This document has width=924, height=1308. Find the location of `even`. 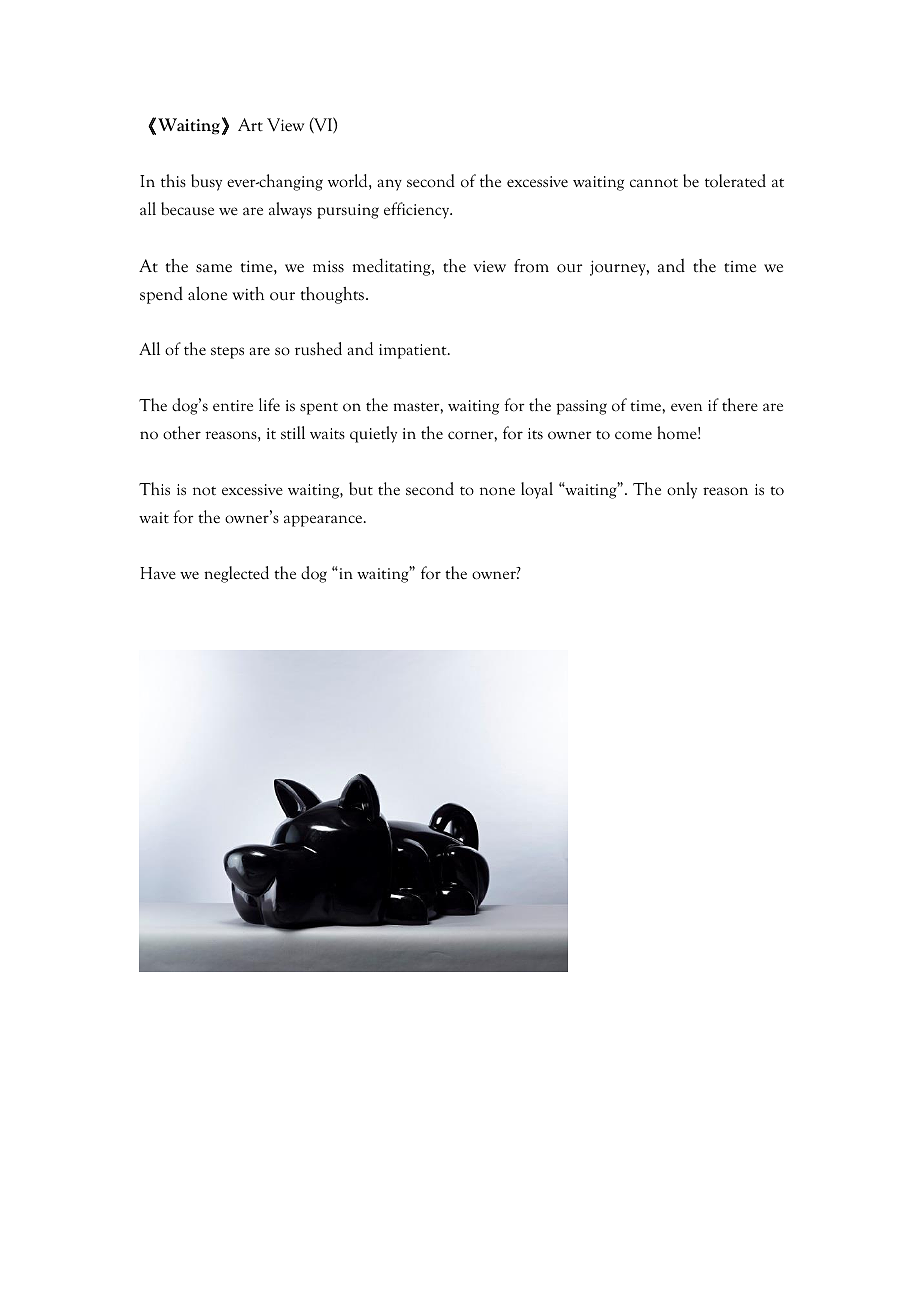

even is located at coordinates (686, 407).
